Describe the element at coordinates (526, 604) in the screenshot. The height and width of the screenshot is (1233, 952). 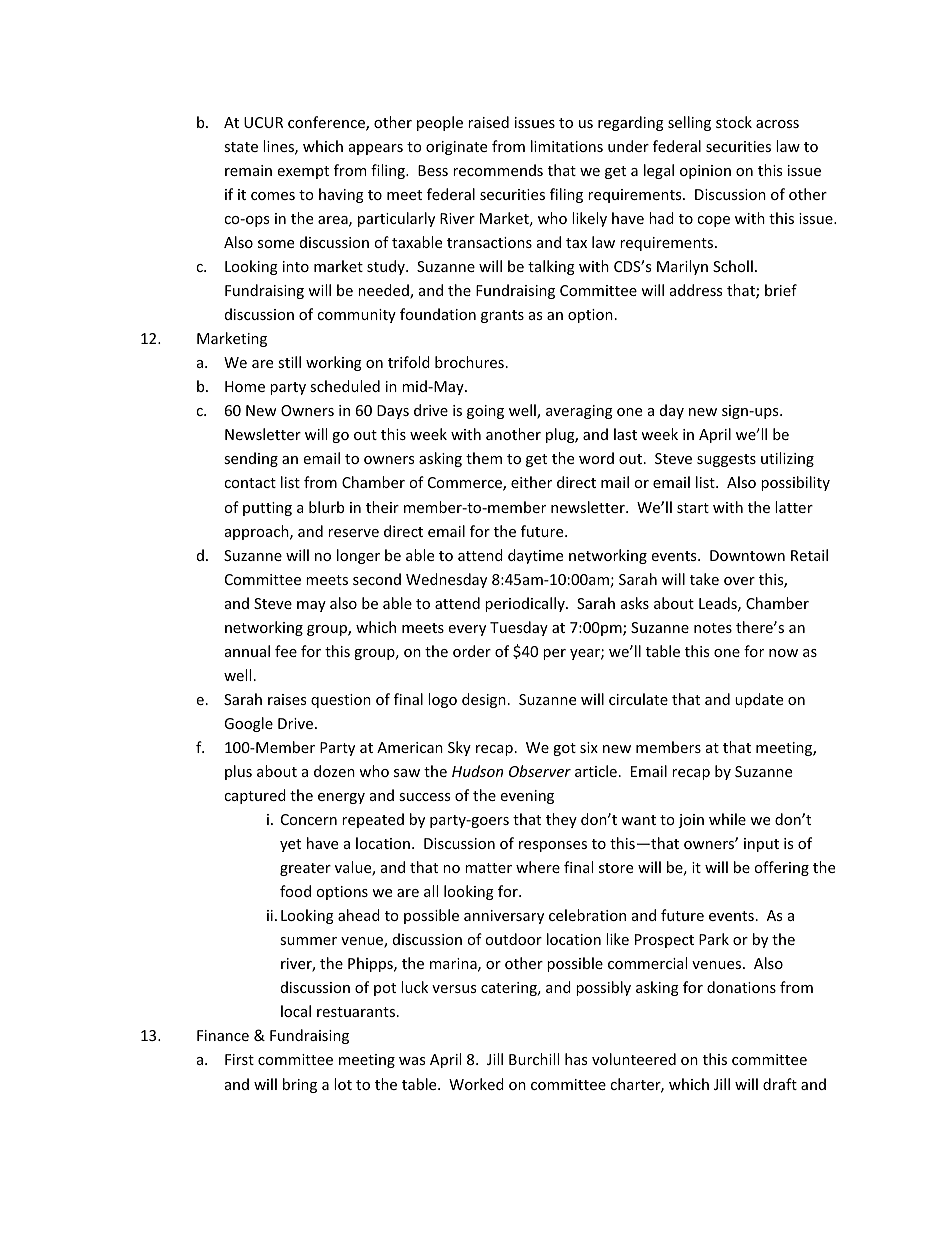
I see `periodically` at that location.
